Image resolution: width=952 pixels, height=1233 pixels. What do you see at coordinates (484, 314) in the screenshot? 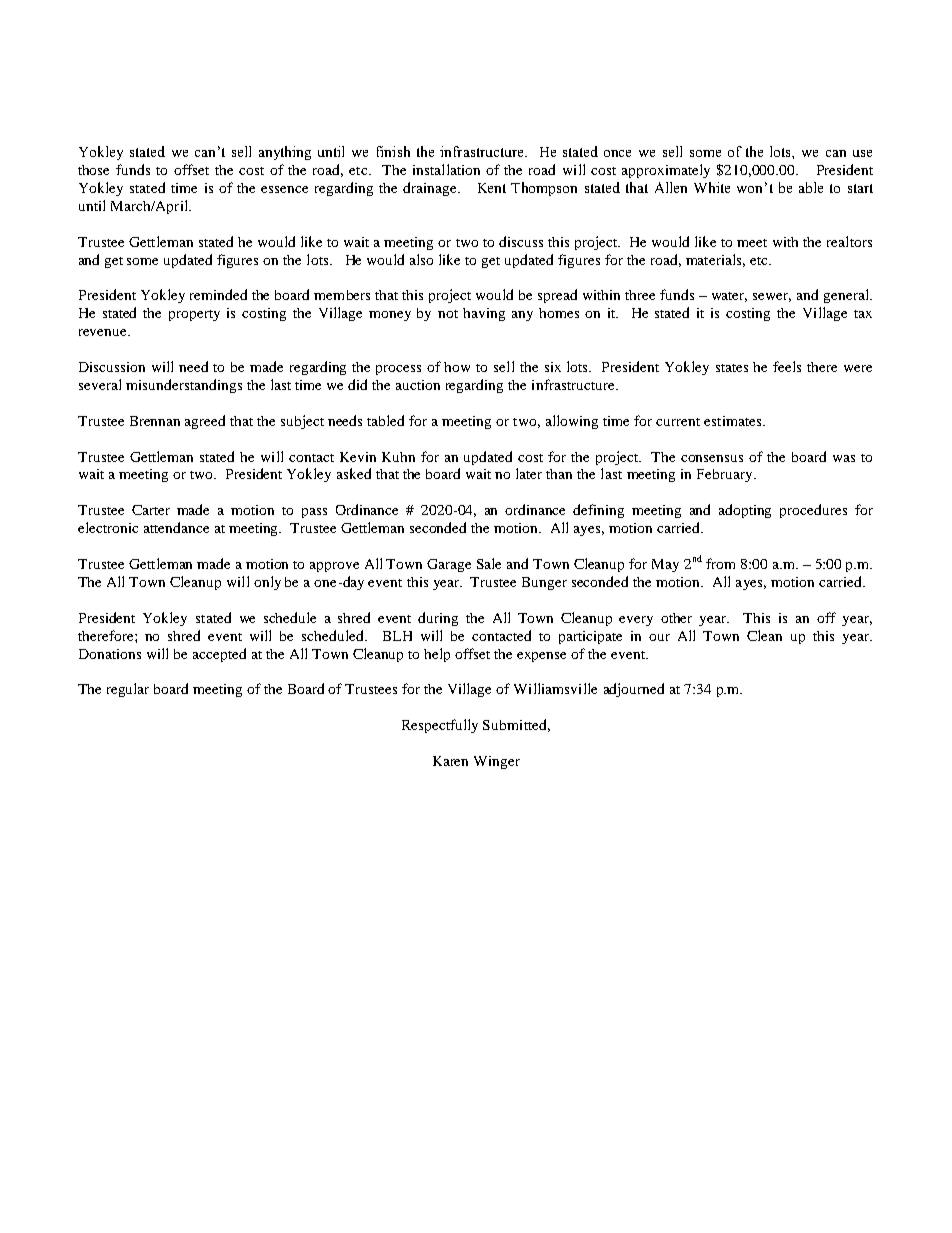
I see `having` at bounding box center [484, 314].
